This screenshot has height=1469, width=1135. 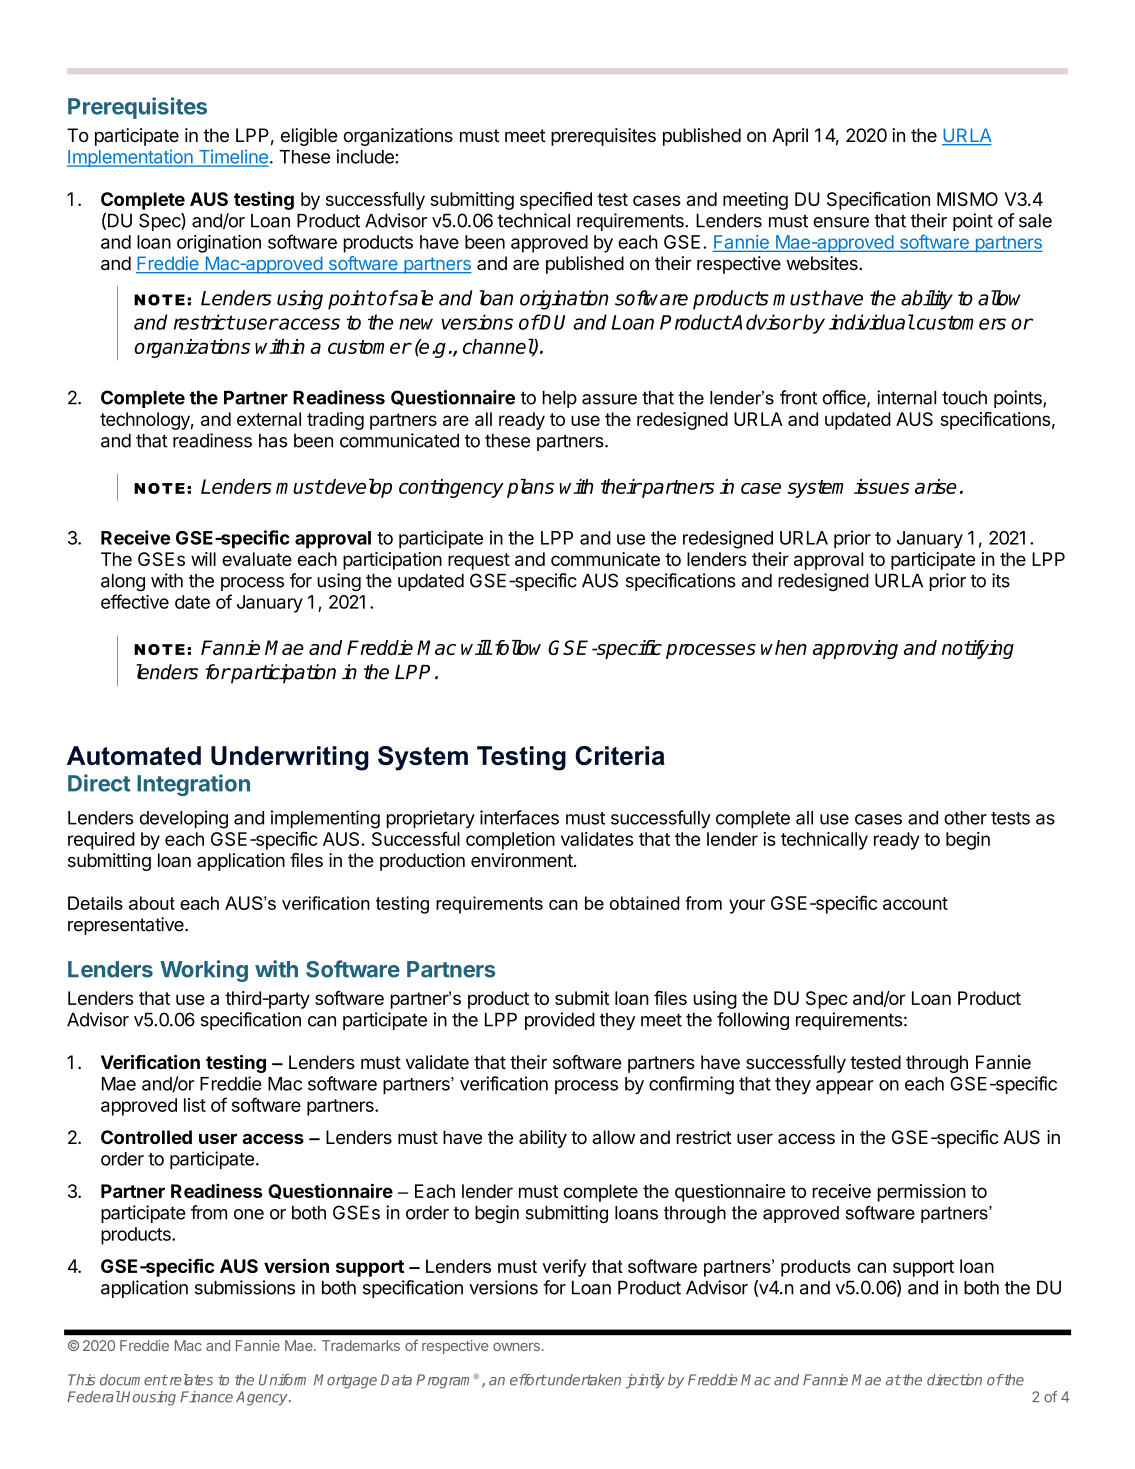 I want to click on provided, so click(x=560, y=1021).
